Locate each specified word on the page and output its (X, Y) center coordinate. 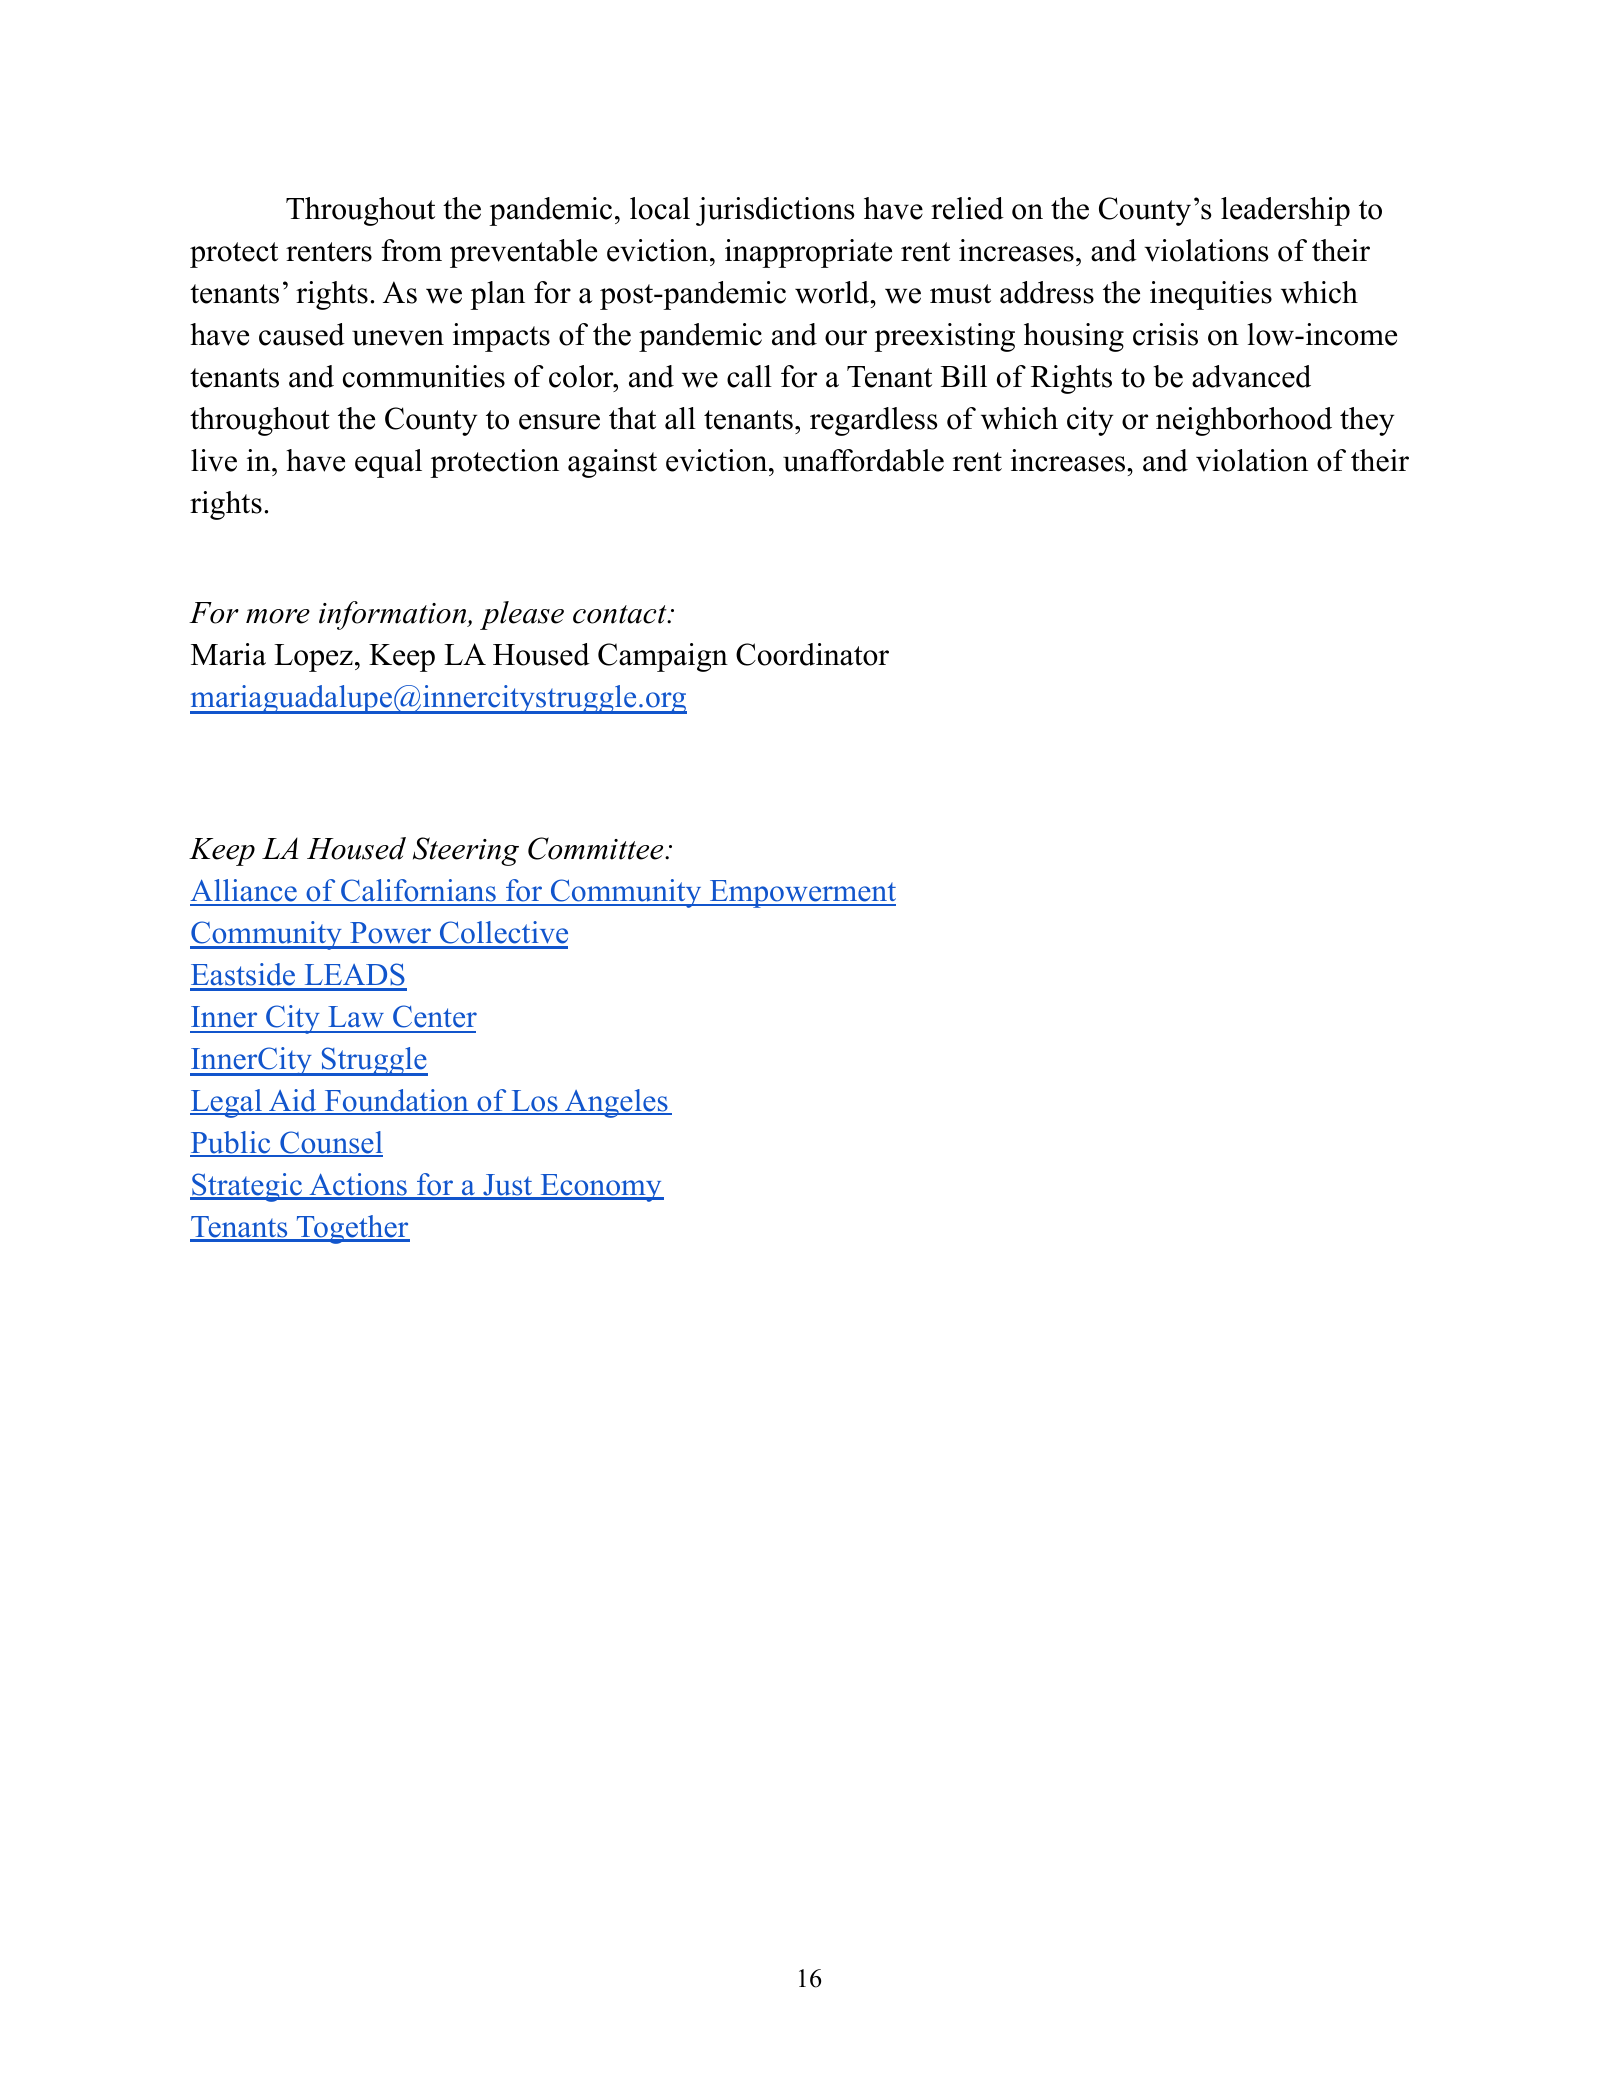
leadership (1285, 211)
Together (352, 1229)
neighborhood (1244, 421)
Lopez (313, 658)
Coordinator (812, 654)
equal (388, 463)
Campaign (663, 657)
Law (356, 1017)
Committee (597, 848)
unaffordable (863, 460)
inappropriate (808, 253)
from (411, 250)
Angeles (616, 1103)
